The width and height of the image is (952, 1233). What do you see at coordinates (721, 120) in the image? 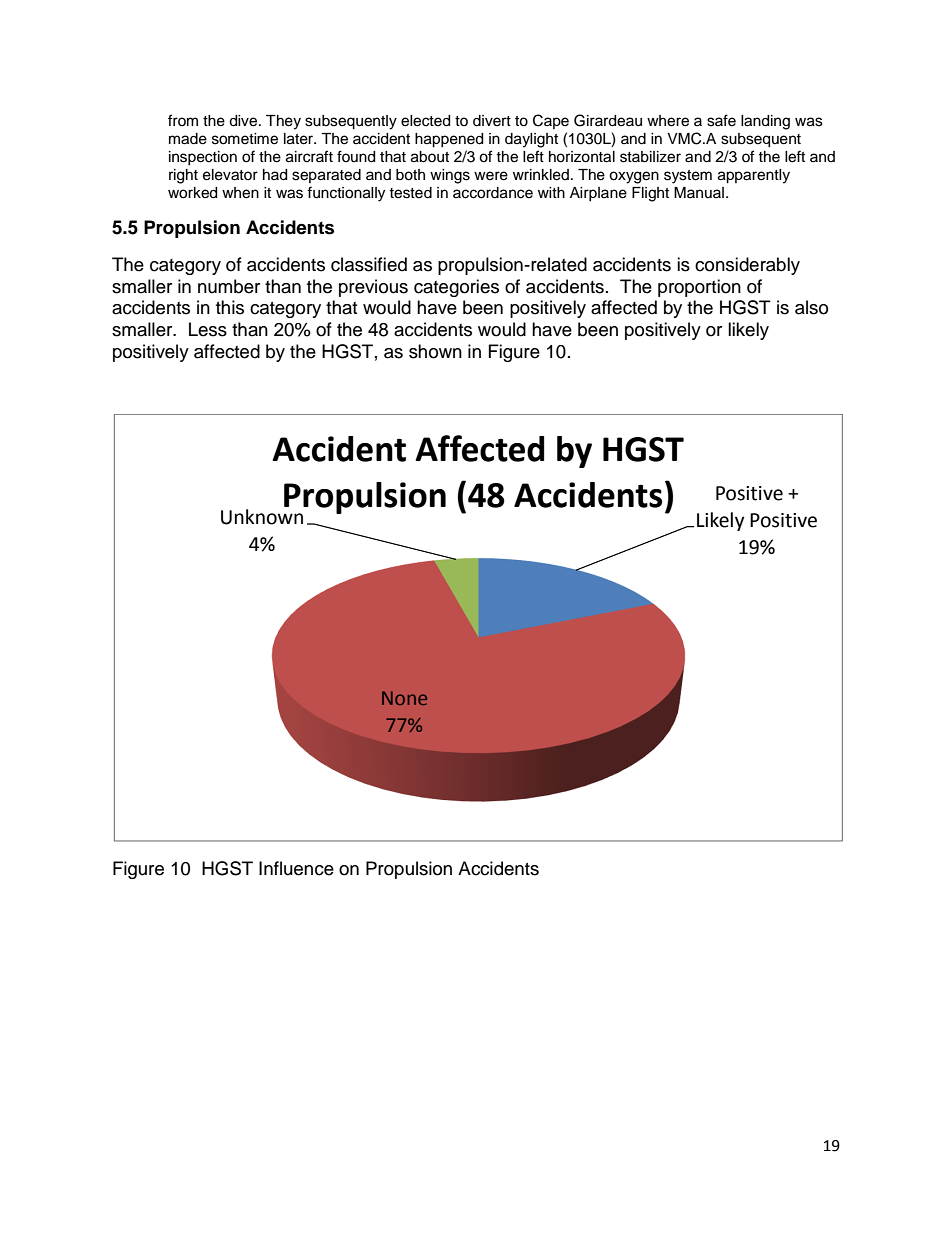
I see `safe` at bounding box center [721, 120].
